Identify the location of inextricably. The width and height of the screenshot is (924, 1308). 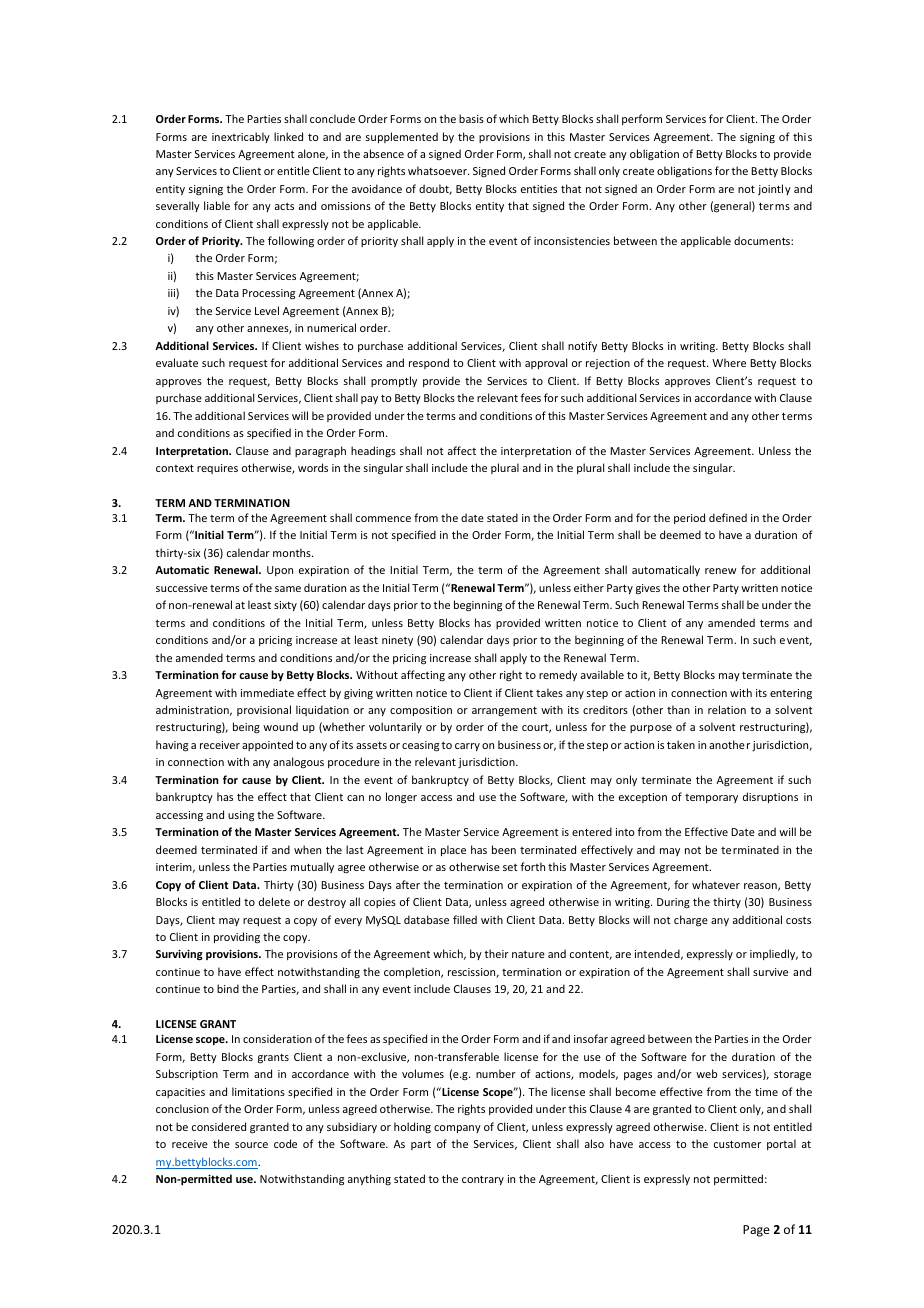
(241, 137).
